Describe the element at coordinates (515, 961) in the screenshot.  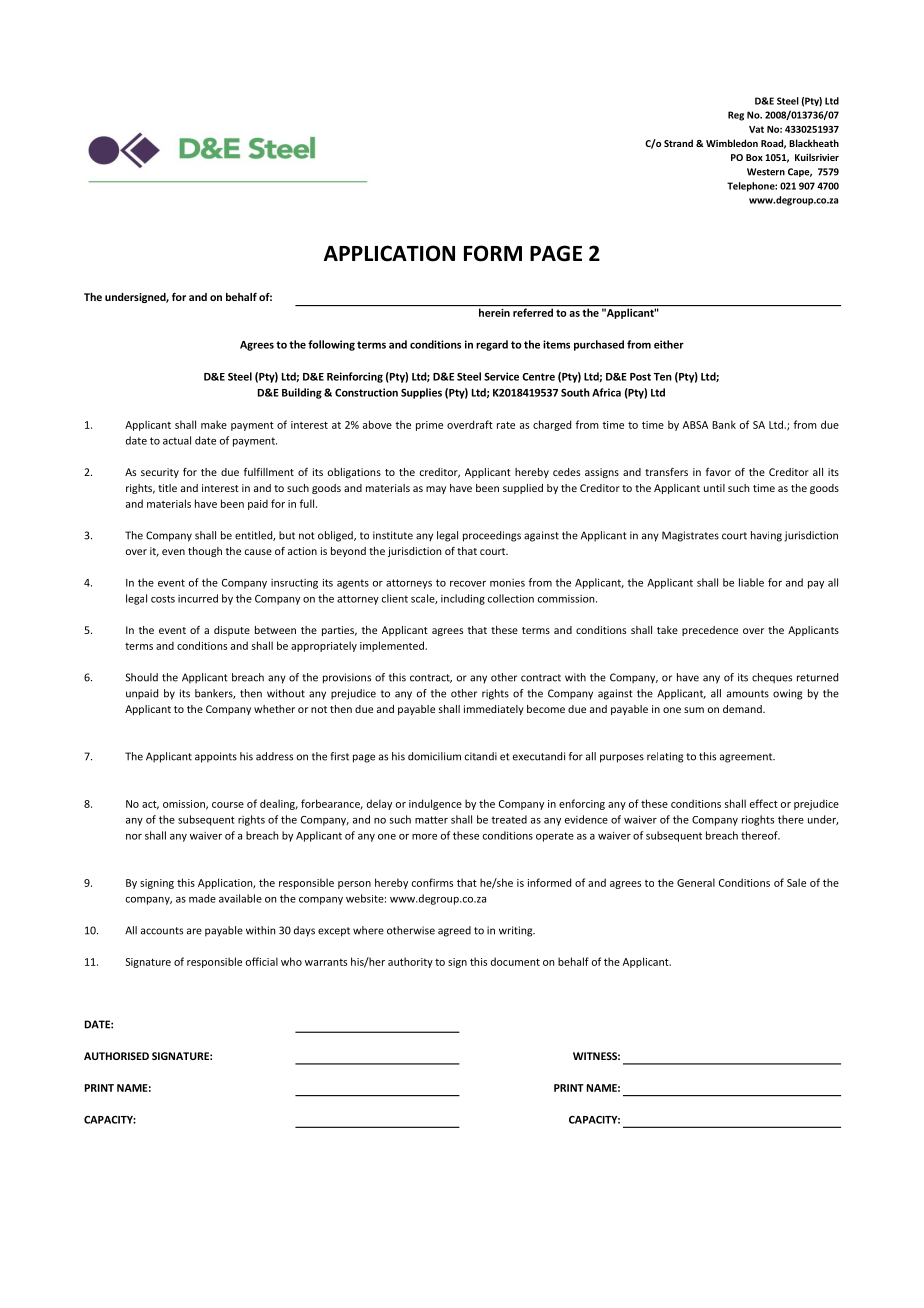
I see `document` at that location.
